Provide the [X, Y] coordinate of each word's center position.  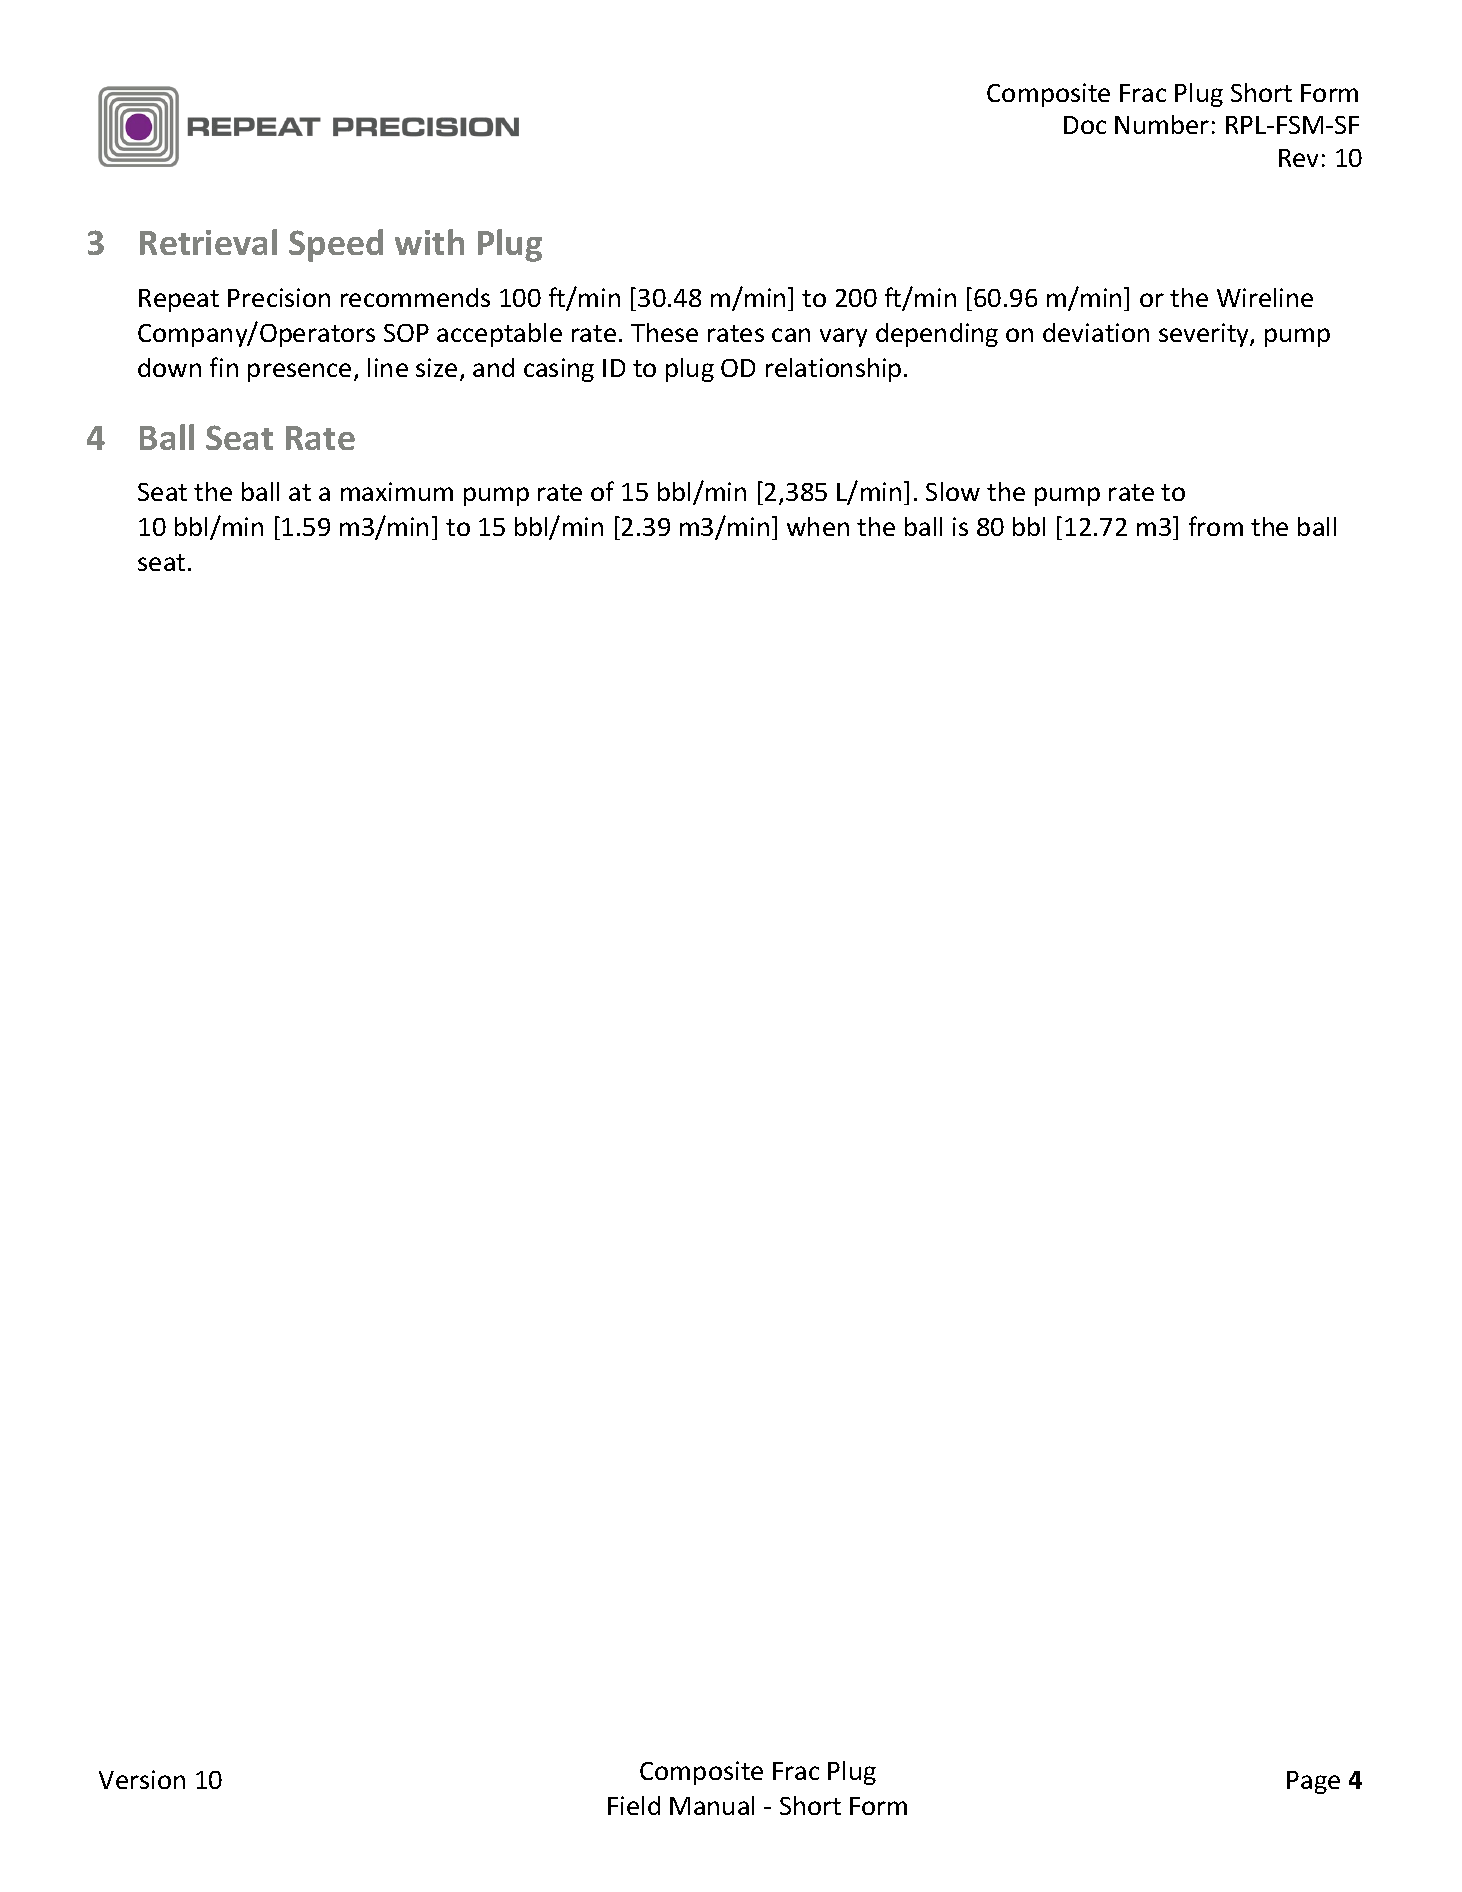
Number [1162, 124]
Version [142, 1779]
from [1216, 526]
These [664, 332]
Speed [336, 245]
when [818, 526]
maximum [397, 491]
